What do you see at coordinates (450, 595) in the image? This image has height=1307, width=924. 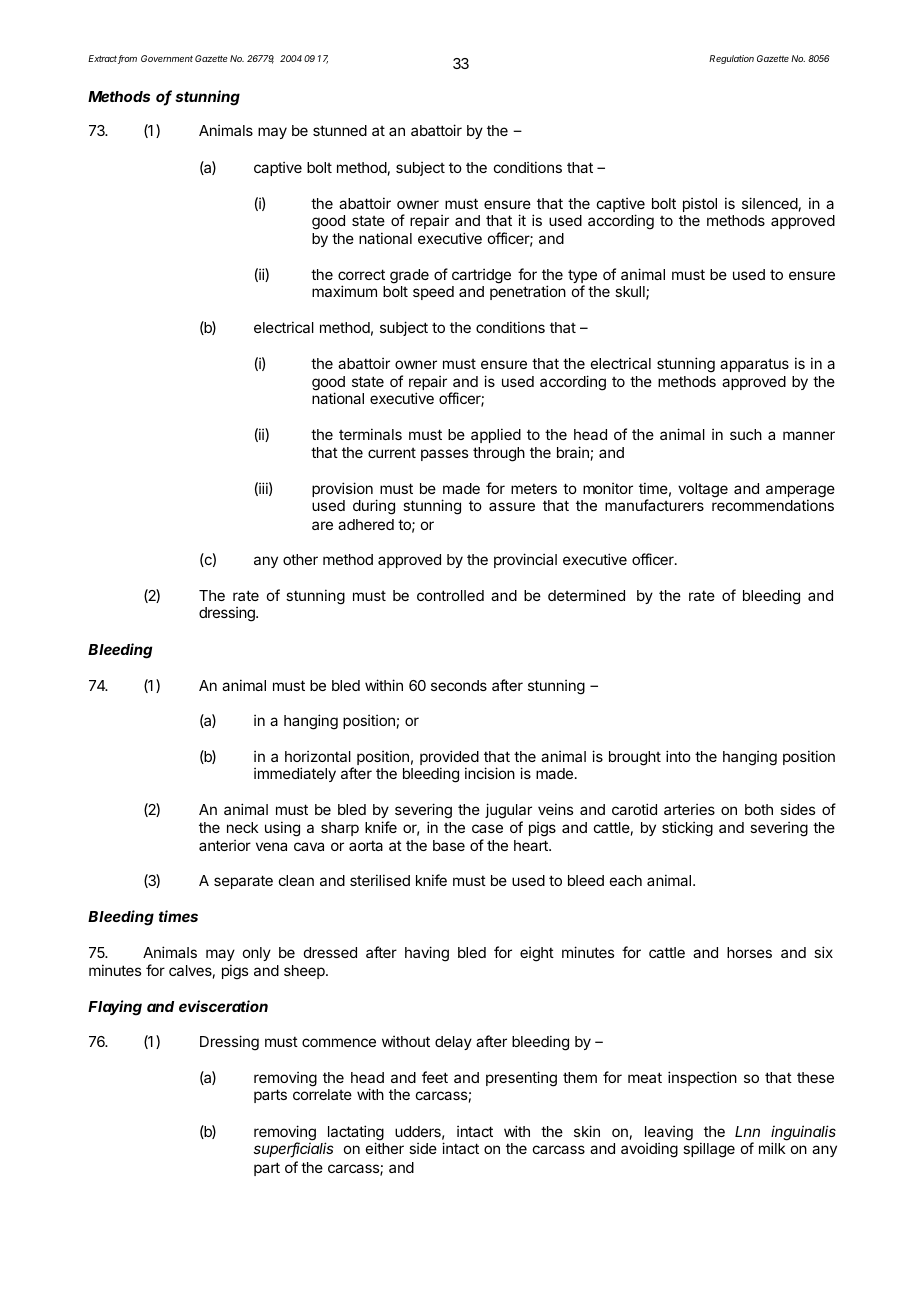 I see `controlled` at bounding box center [450, 595].
